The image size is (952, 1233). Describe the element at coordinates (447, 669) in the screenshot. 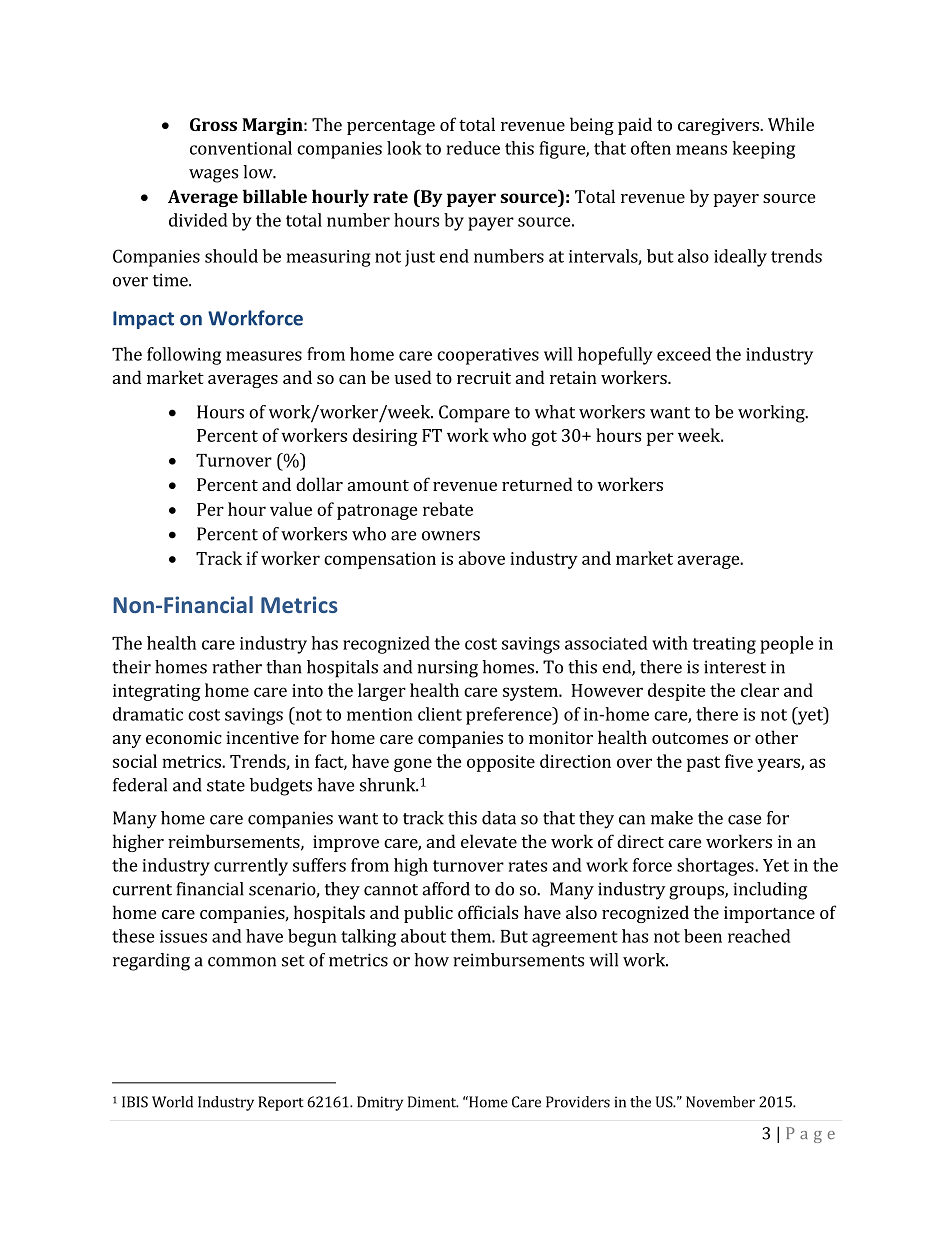

I see `nursing` at that location.
